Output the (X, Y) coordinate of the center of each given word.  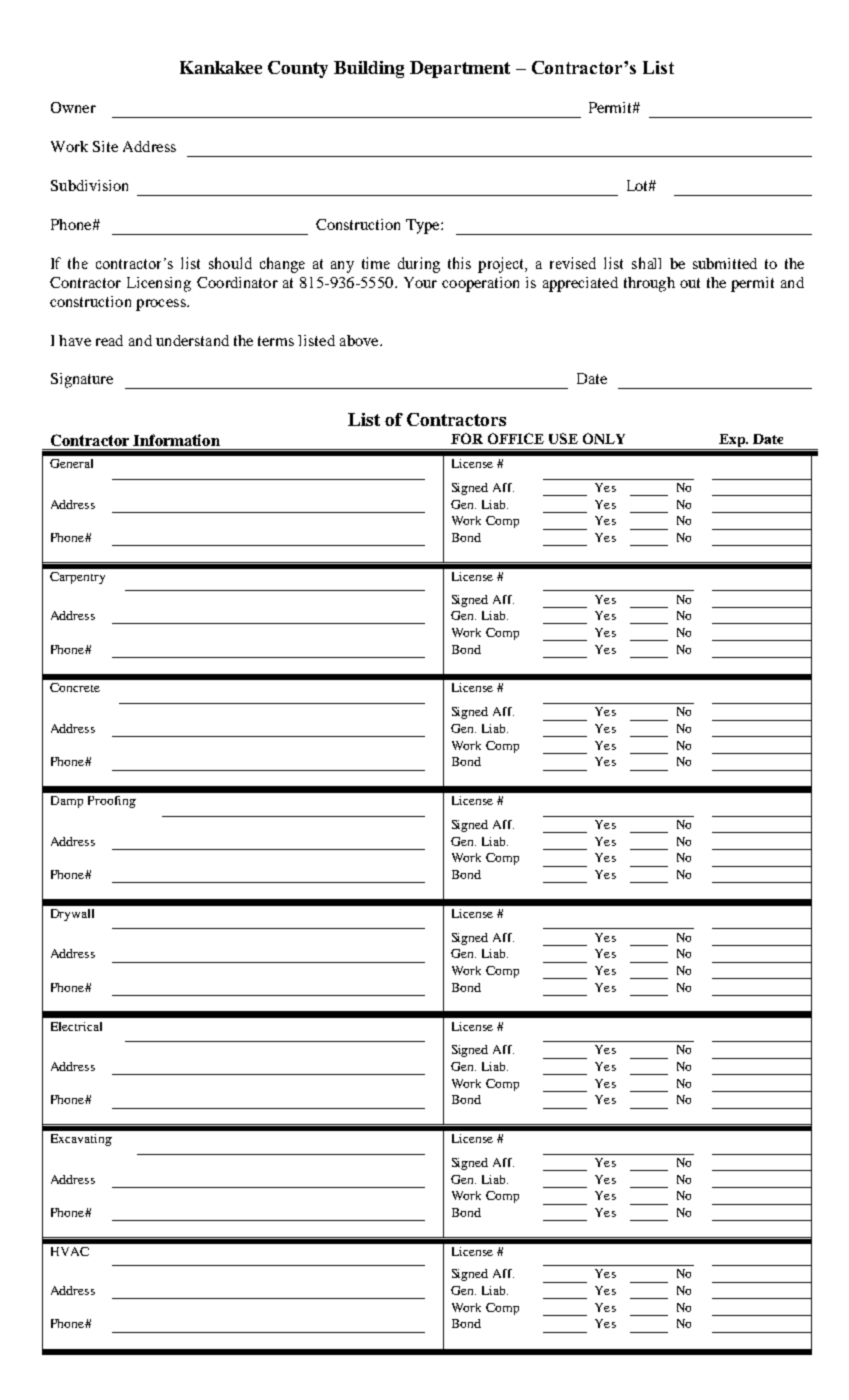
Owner (73, 107)
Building (369, 69)
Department (460, 69)
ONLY (604, 438)
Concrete (75, 687)
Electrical (76, 1026)
